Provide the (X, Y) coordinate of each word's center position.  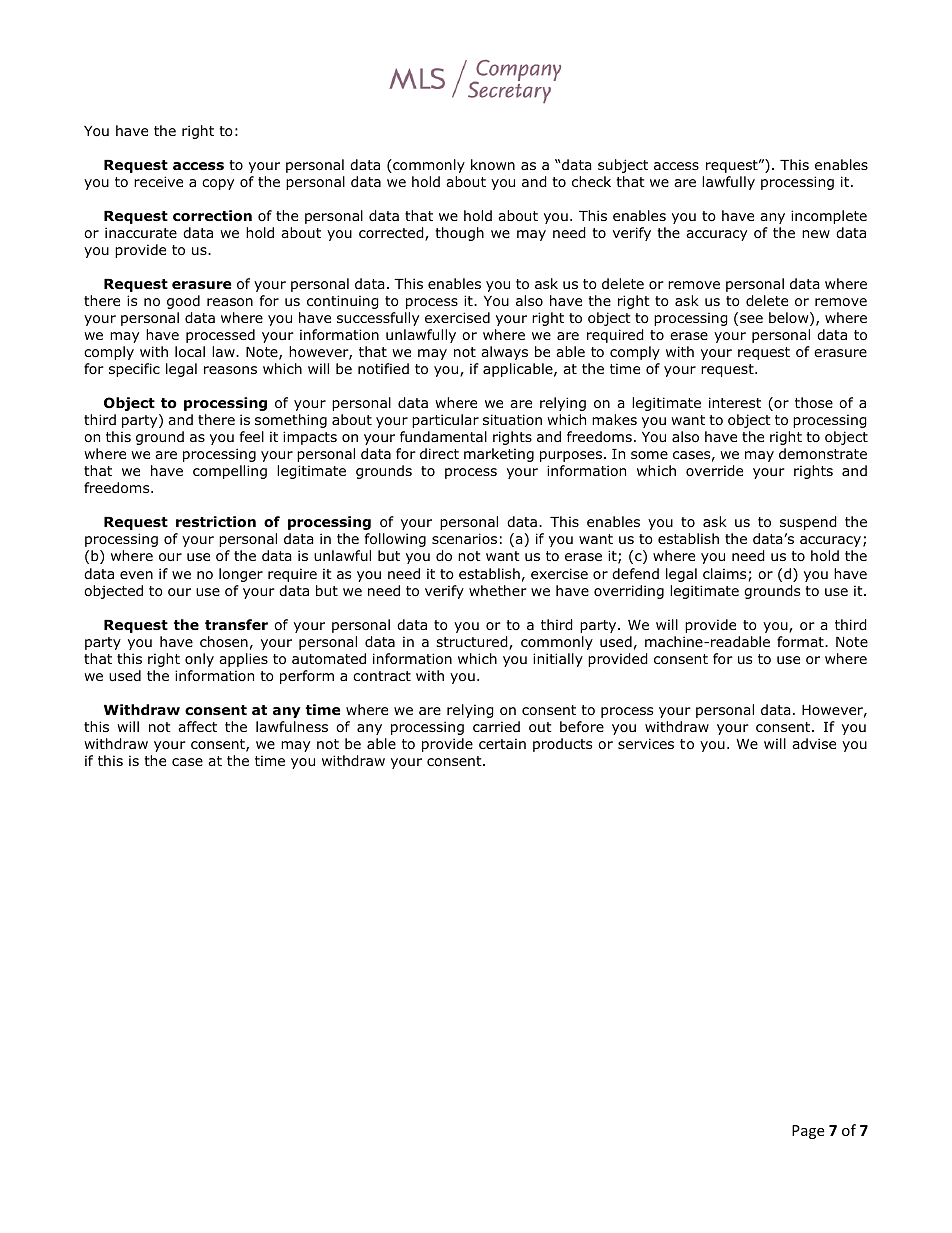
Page (808, 1132)
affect (197, 726)
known (493, 165)
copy (218, 184)
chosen (224, 641)
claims (724, 573)
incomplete (829, 217)
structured (473, 643)
